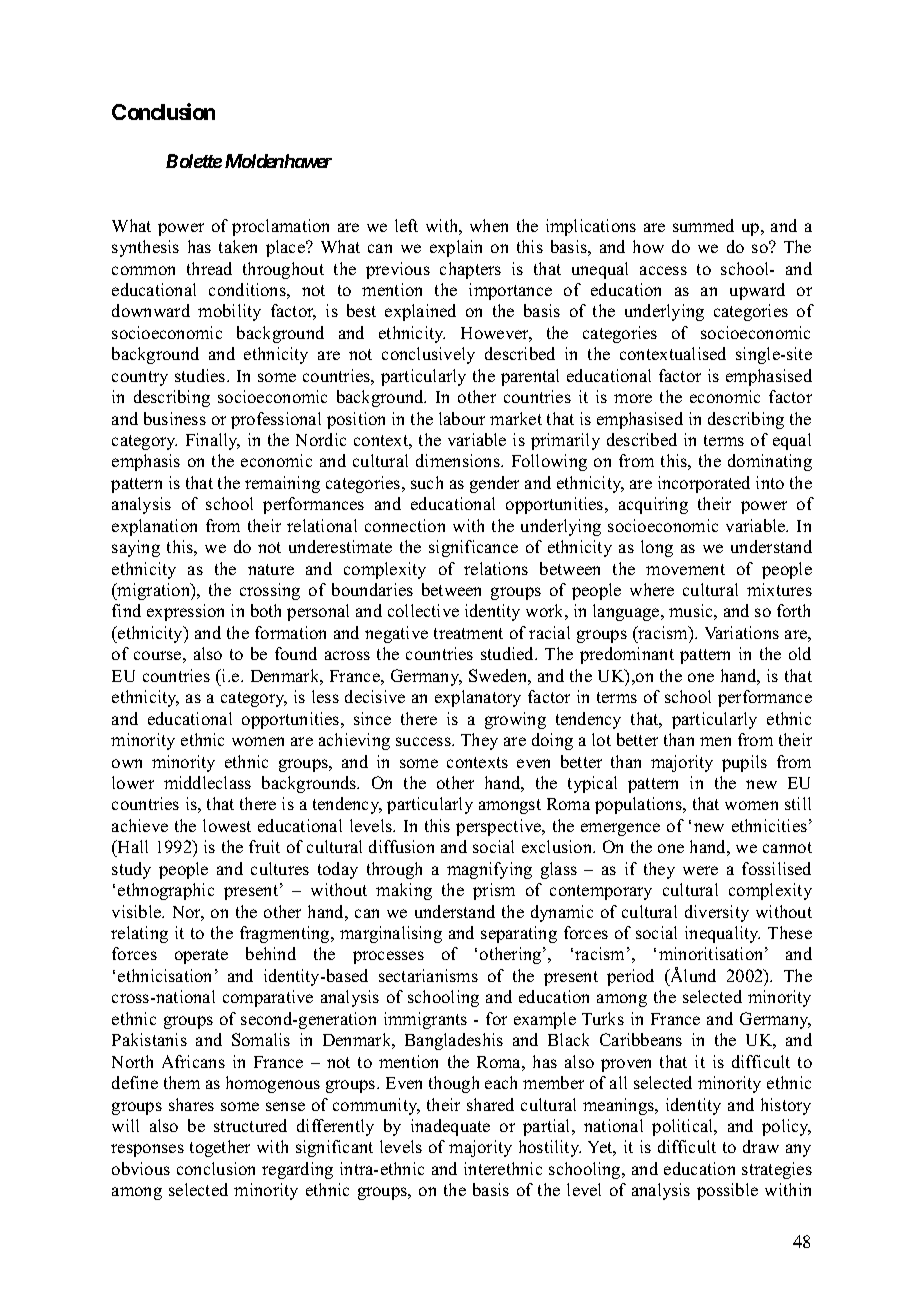  Describe the element at coordinates (207, 782) in the page. I see `middleclass` at that location.
